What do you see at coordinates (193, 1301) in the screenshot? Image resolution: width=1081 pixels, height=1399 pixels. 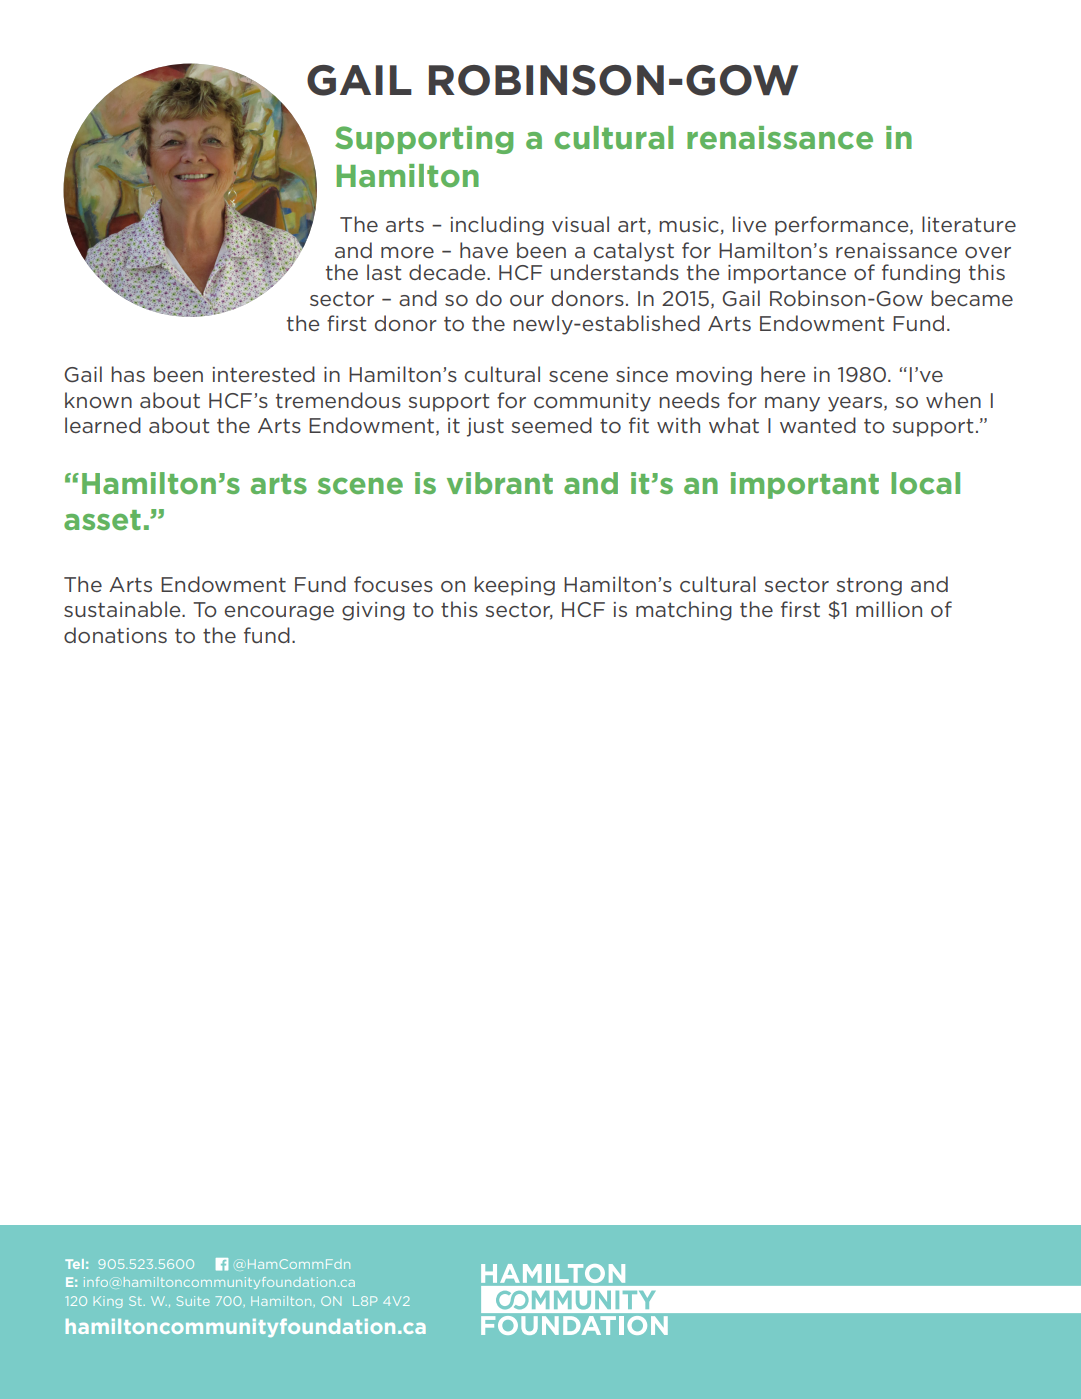 I see `Suite` at bounding box center [193, 1301].
